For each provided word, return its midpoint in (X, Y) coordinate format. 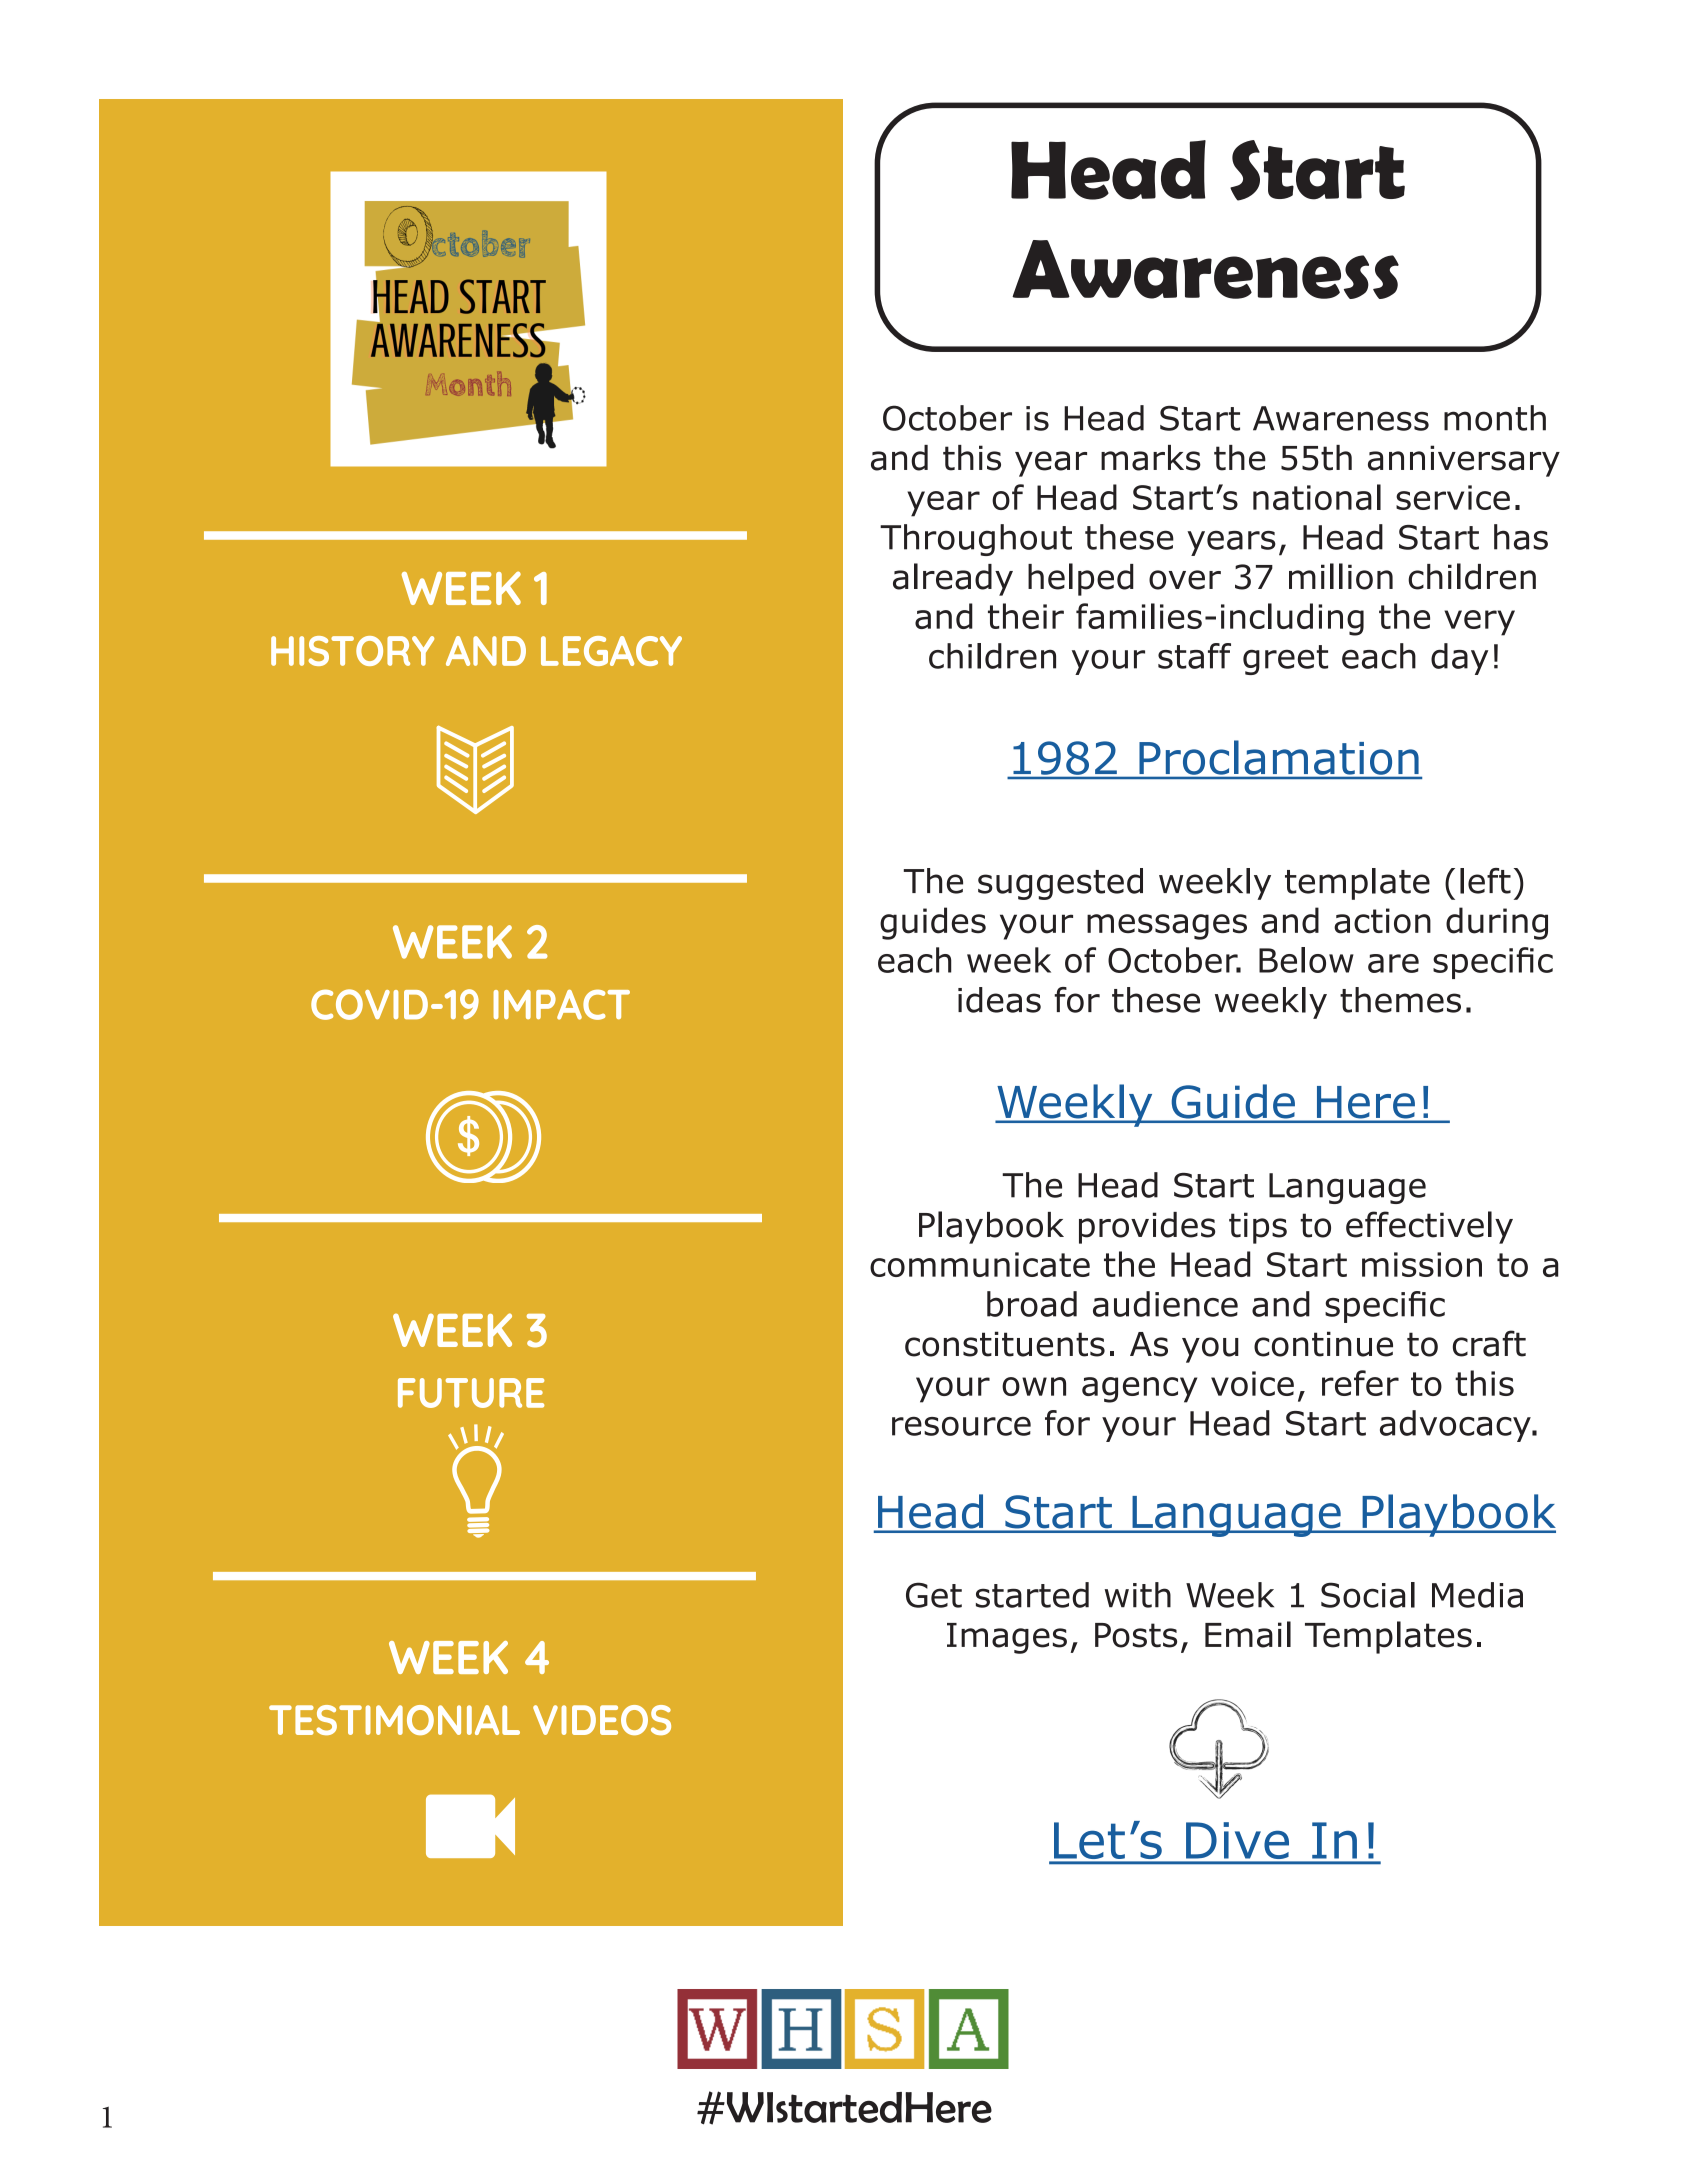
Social (1368, 1595)
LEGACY (611, 651)
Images (1007, 1638)
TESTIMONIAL (394, 1720)
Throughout (976, 540)
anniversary (1464, 461)
